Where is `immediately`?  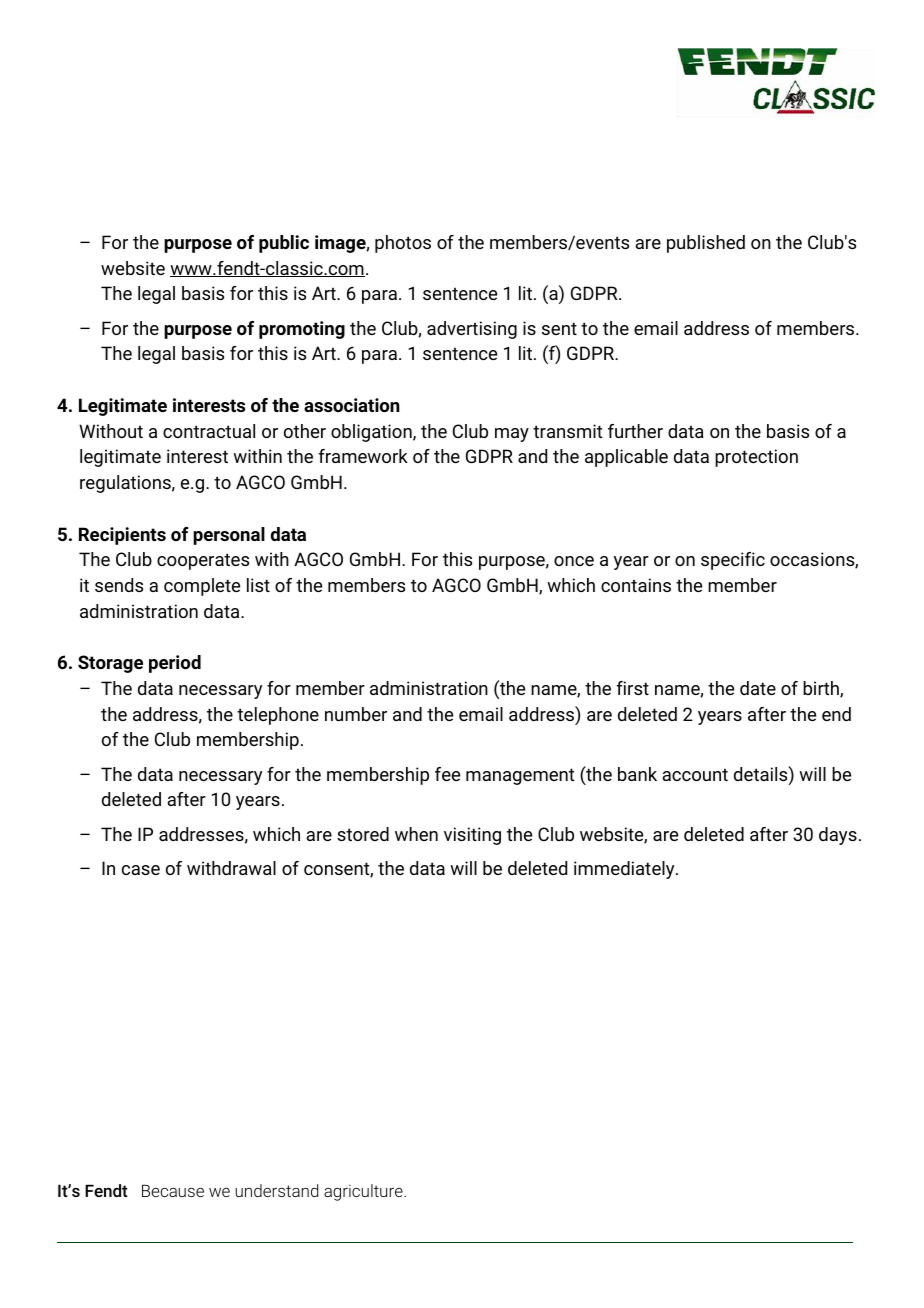
immediately is located at coordinates (625, 870).
